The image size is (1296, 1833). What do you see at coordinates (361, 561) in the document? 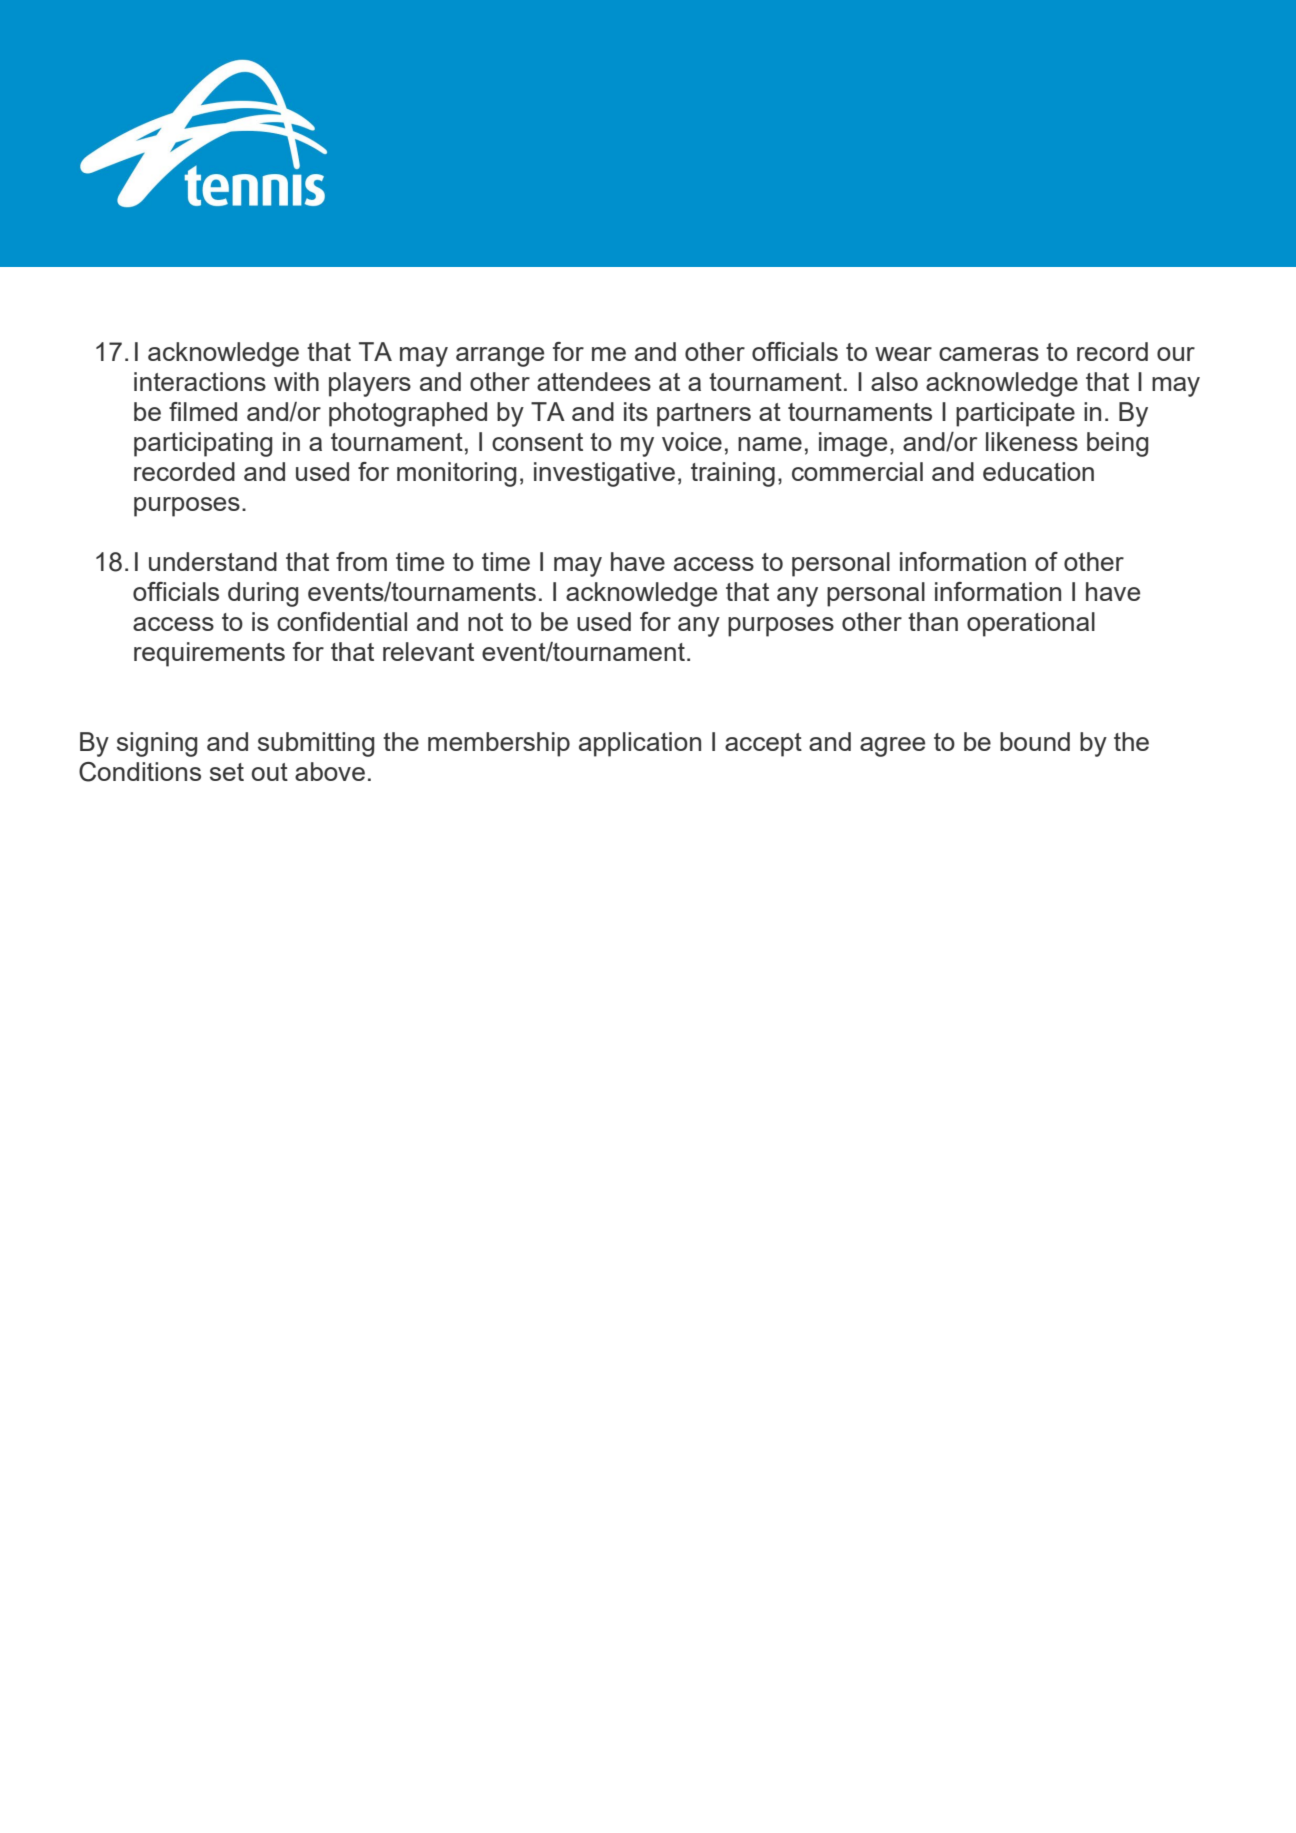
I see `from` at bounding box center [361, 561].
